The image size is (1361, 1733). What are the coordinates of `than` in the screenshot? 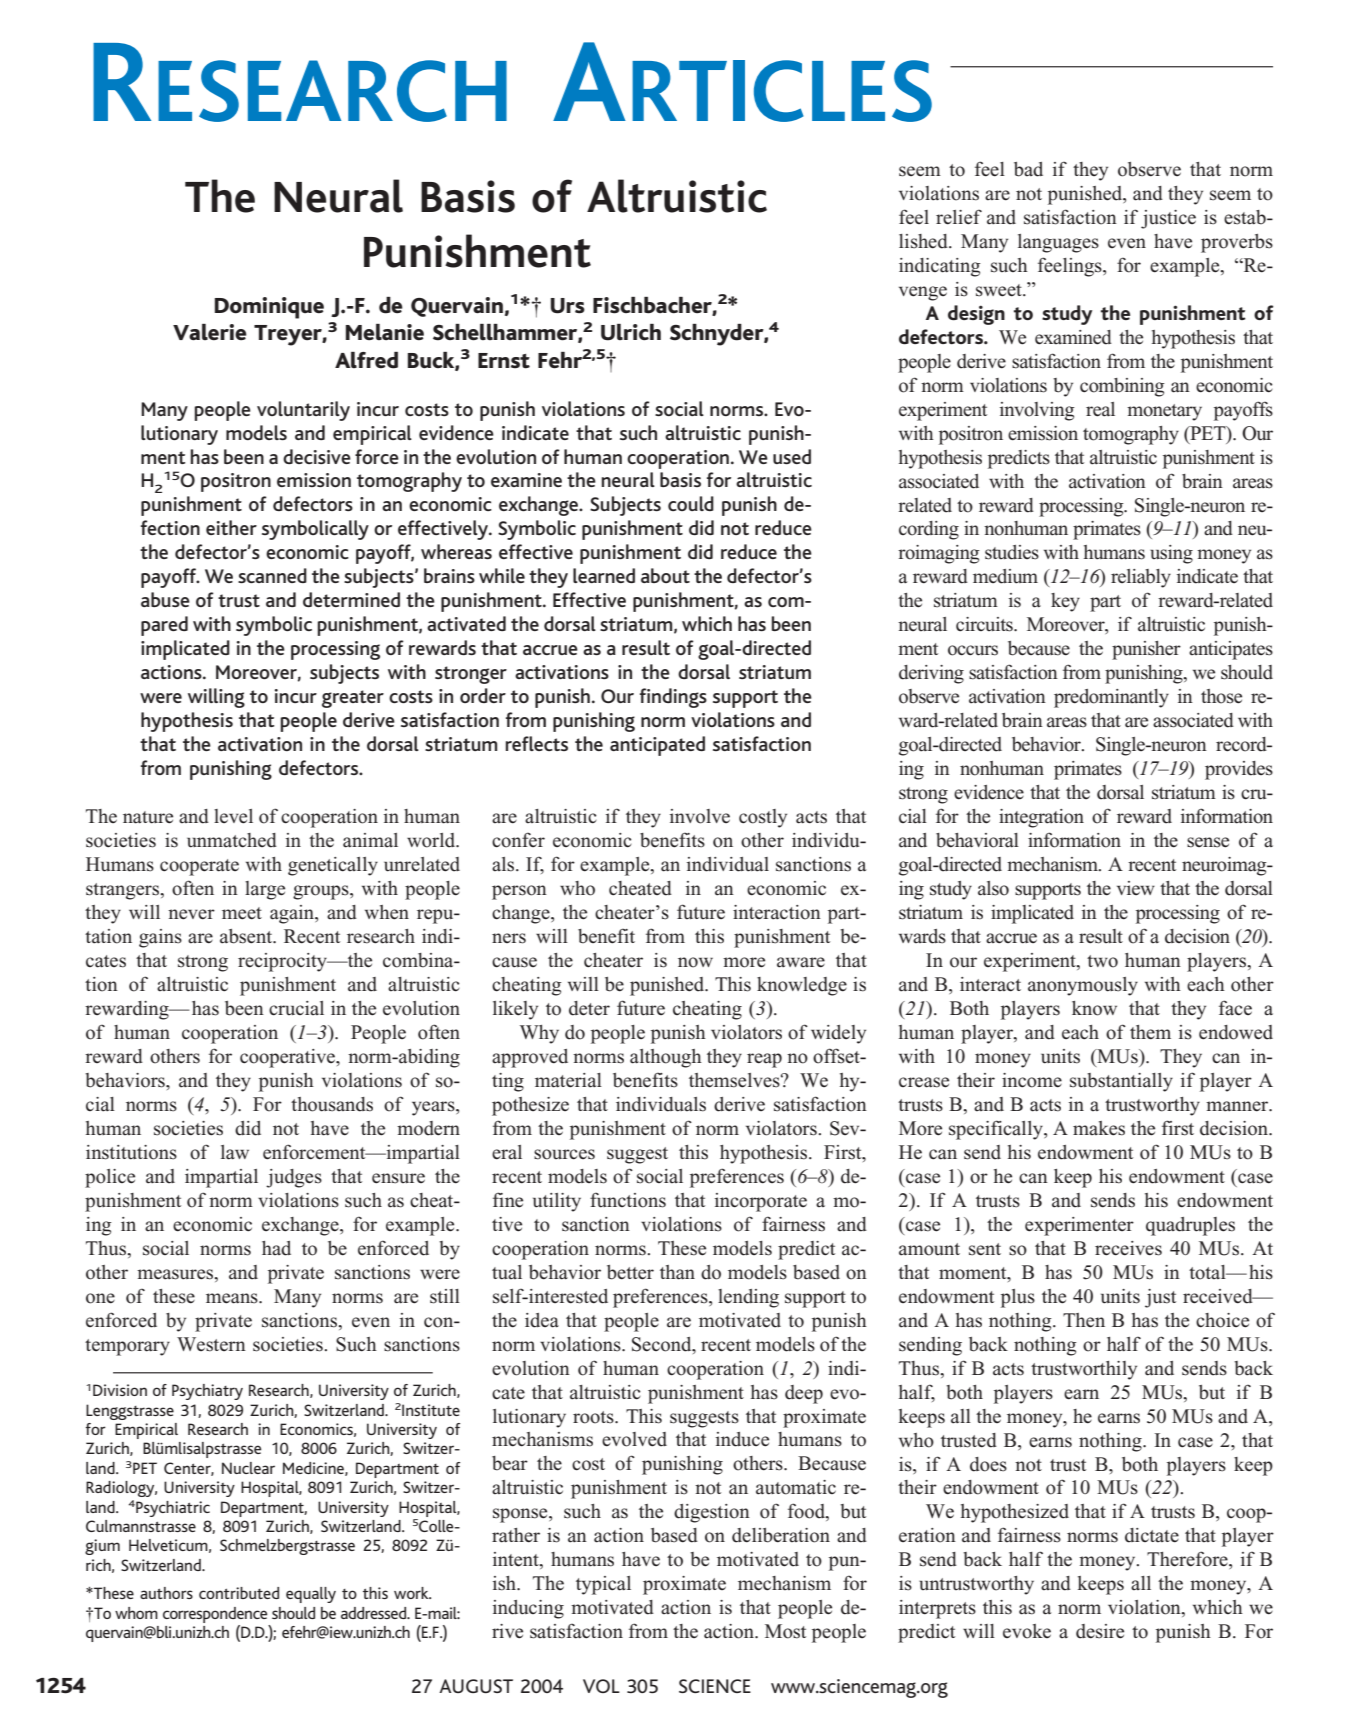 It's located at (677, 1272).
